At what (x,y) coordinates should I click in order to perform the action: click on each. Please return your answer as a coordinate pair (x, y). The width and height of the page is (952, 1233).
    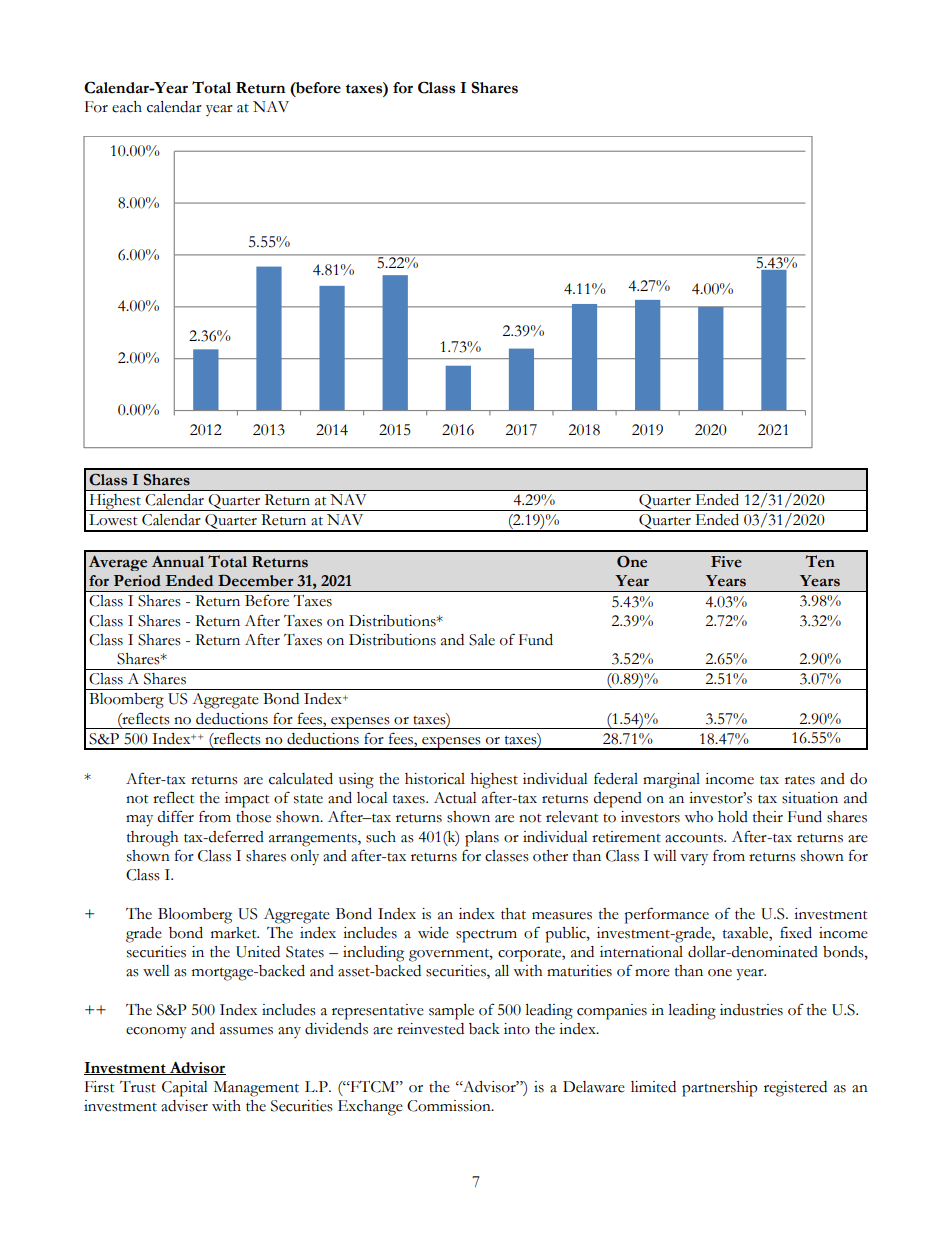
    Looking at the image, I should click on (127, 107).
